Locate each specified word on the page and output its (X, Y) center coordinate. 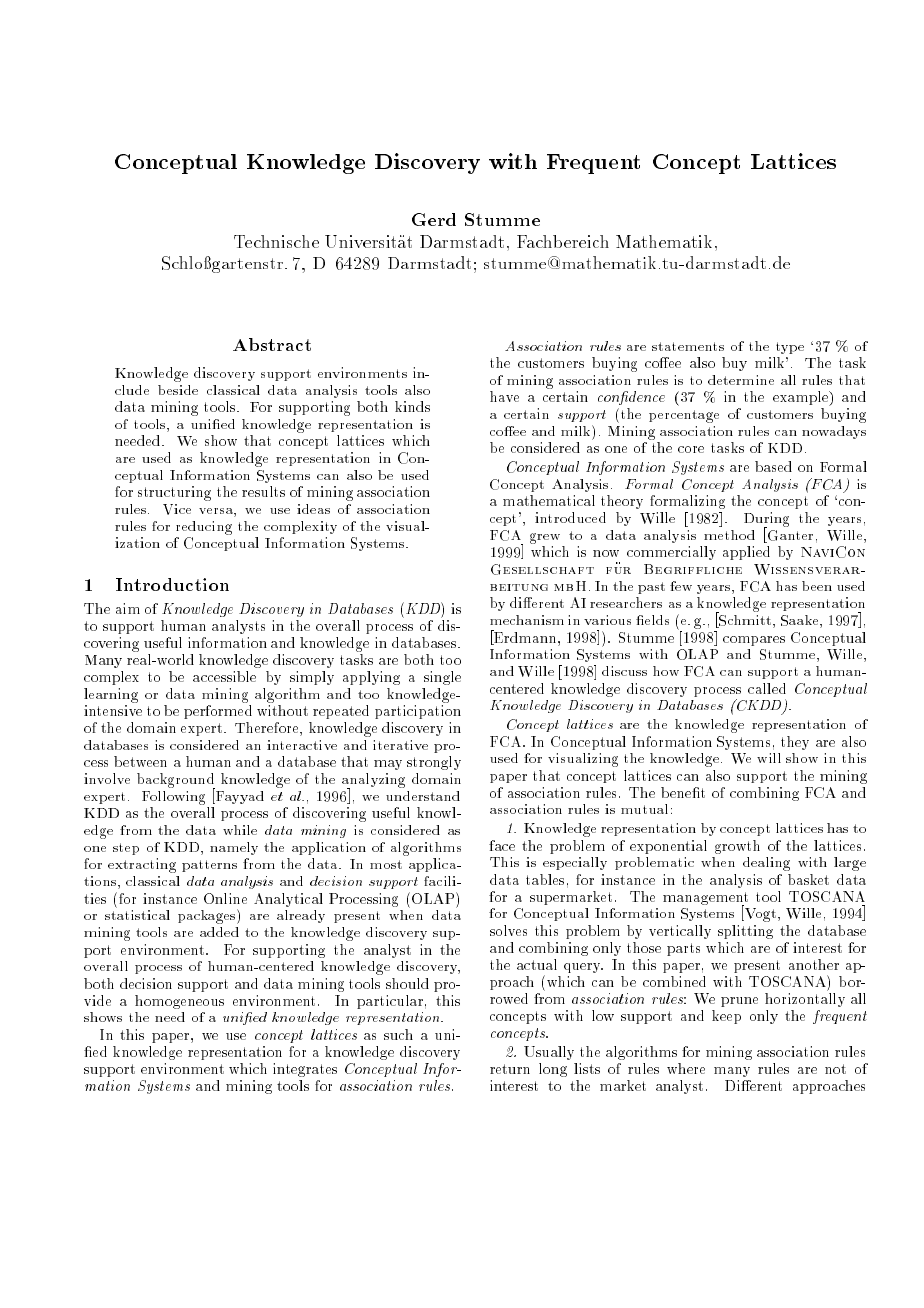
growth (737, 847)
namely (234, 848)
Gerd (434, 219)
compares (754, 641)
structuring (174, 493)
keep (726, 1017)
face (502, 845)
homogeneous (179, 1002)
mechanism (527, 620)
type (790, 348)
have (504, 396)
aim (128, 608)
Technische (276, 241)
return (510, 1069)
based (773, 466)
